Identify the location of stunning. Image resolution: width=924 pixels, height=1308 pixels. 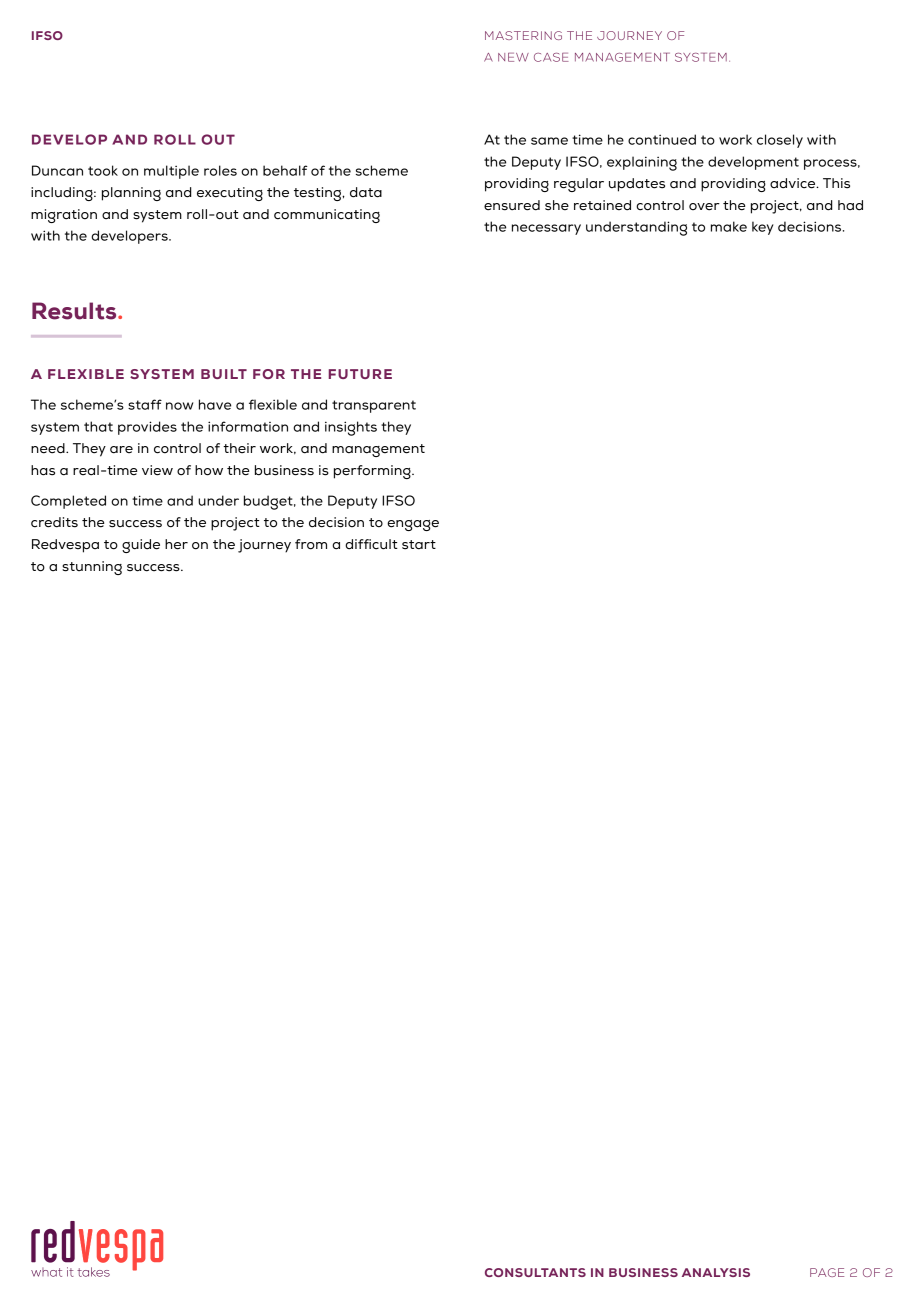
(92, 568).
